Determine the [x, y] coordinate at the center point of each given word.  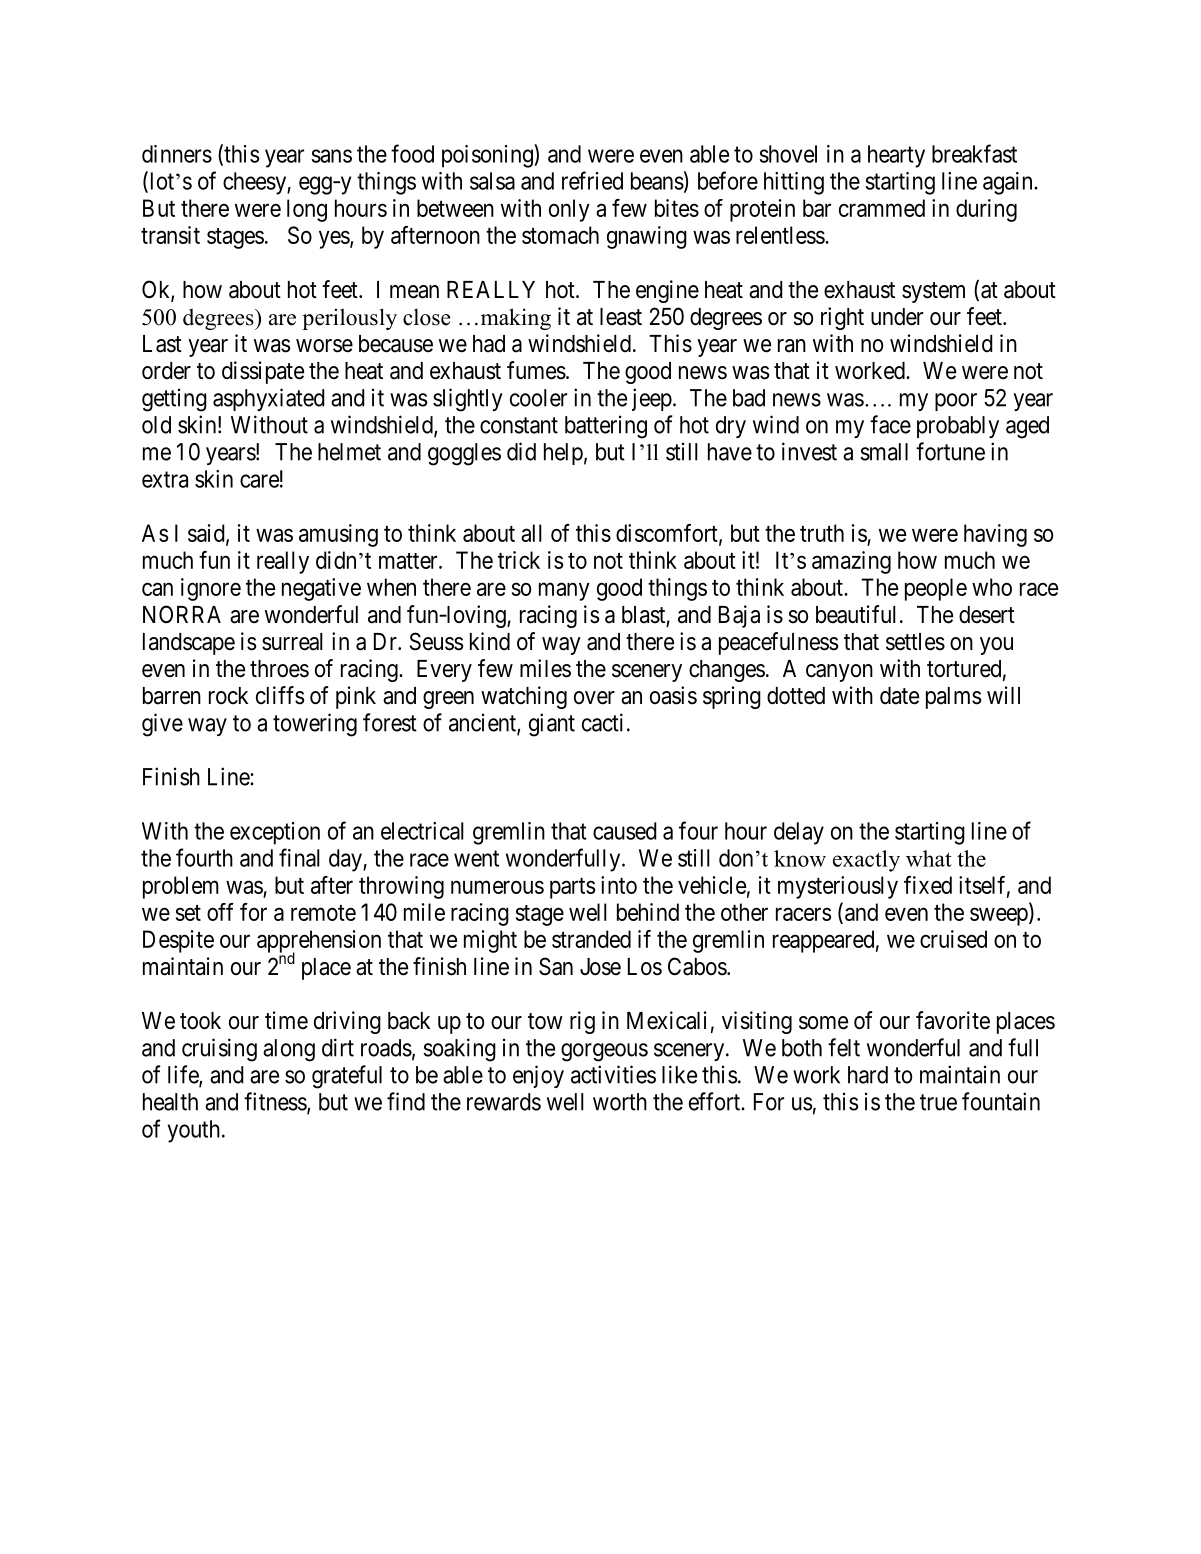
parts [572, 888]
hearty [896, 156]
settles [915, 642]
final [299, 857]
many [564, 591]
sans [331, 156]
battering [606, 427]
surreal [292, 642]
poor [956, 402]
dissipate [263, 372]
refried [592, 180]
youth [194, 1131]
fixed [928, 885]
